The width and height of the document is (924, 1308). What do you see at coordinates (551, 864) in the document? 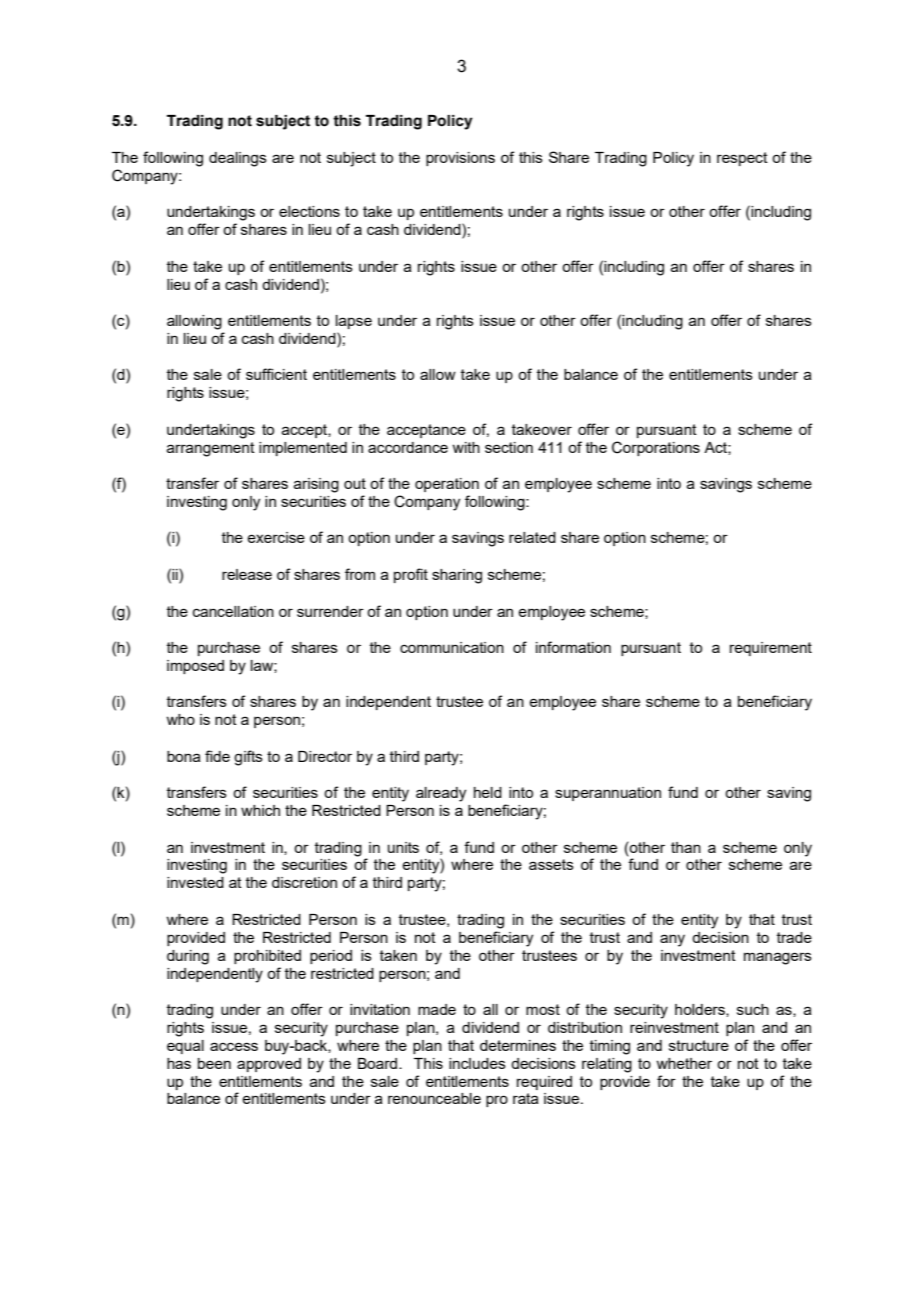
I see `assets` at bounding box center [551, 864].
